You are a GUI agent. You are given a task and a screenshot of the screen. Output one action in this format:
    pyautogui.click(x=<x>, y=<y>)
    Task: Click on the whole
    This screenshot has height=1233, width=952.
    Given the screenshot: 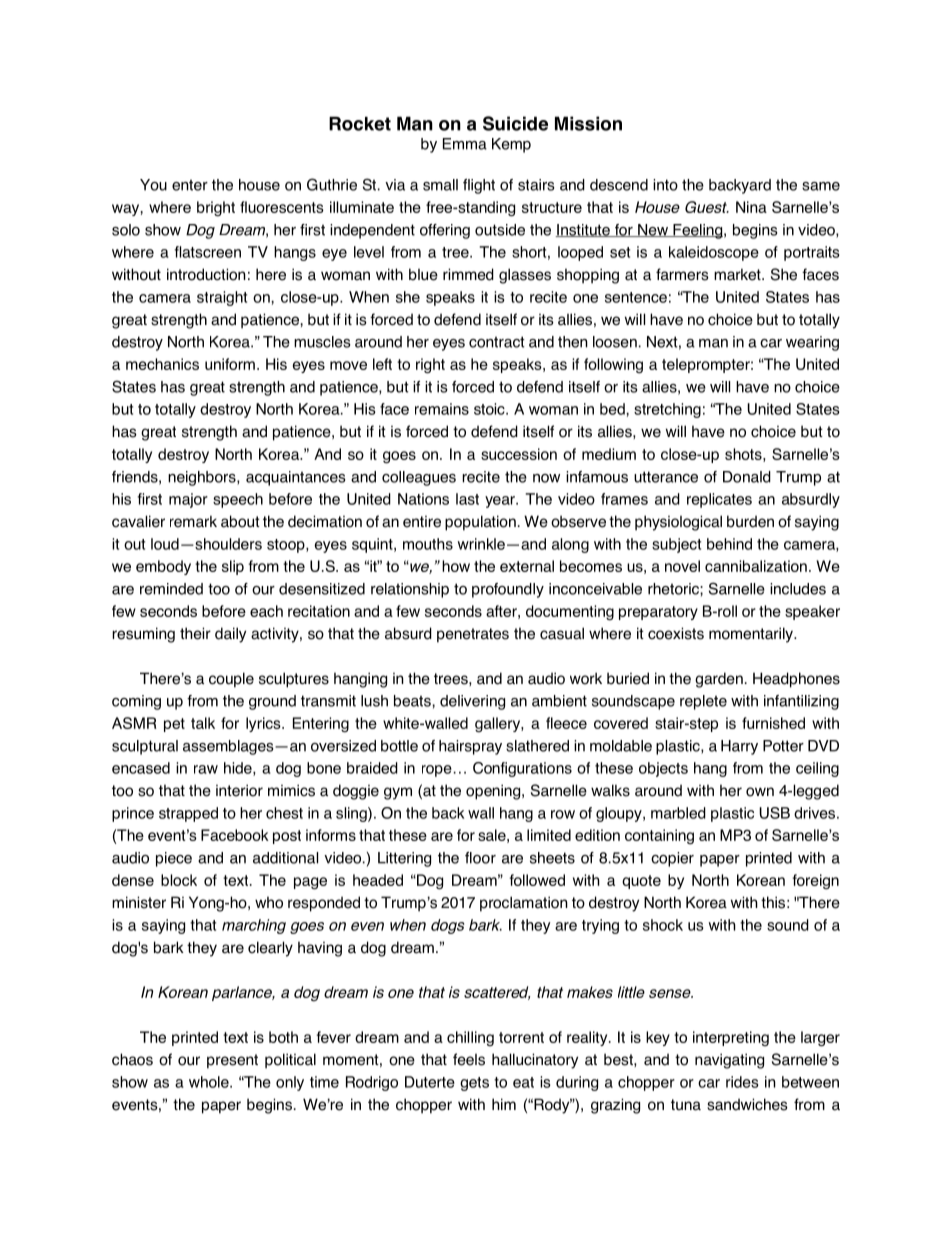 What is the action you would take?
    pyautogui.click(x=210, y=1082)
